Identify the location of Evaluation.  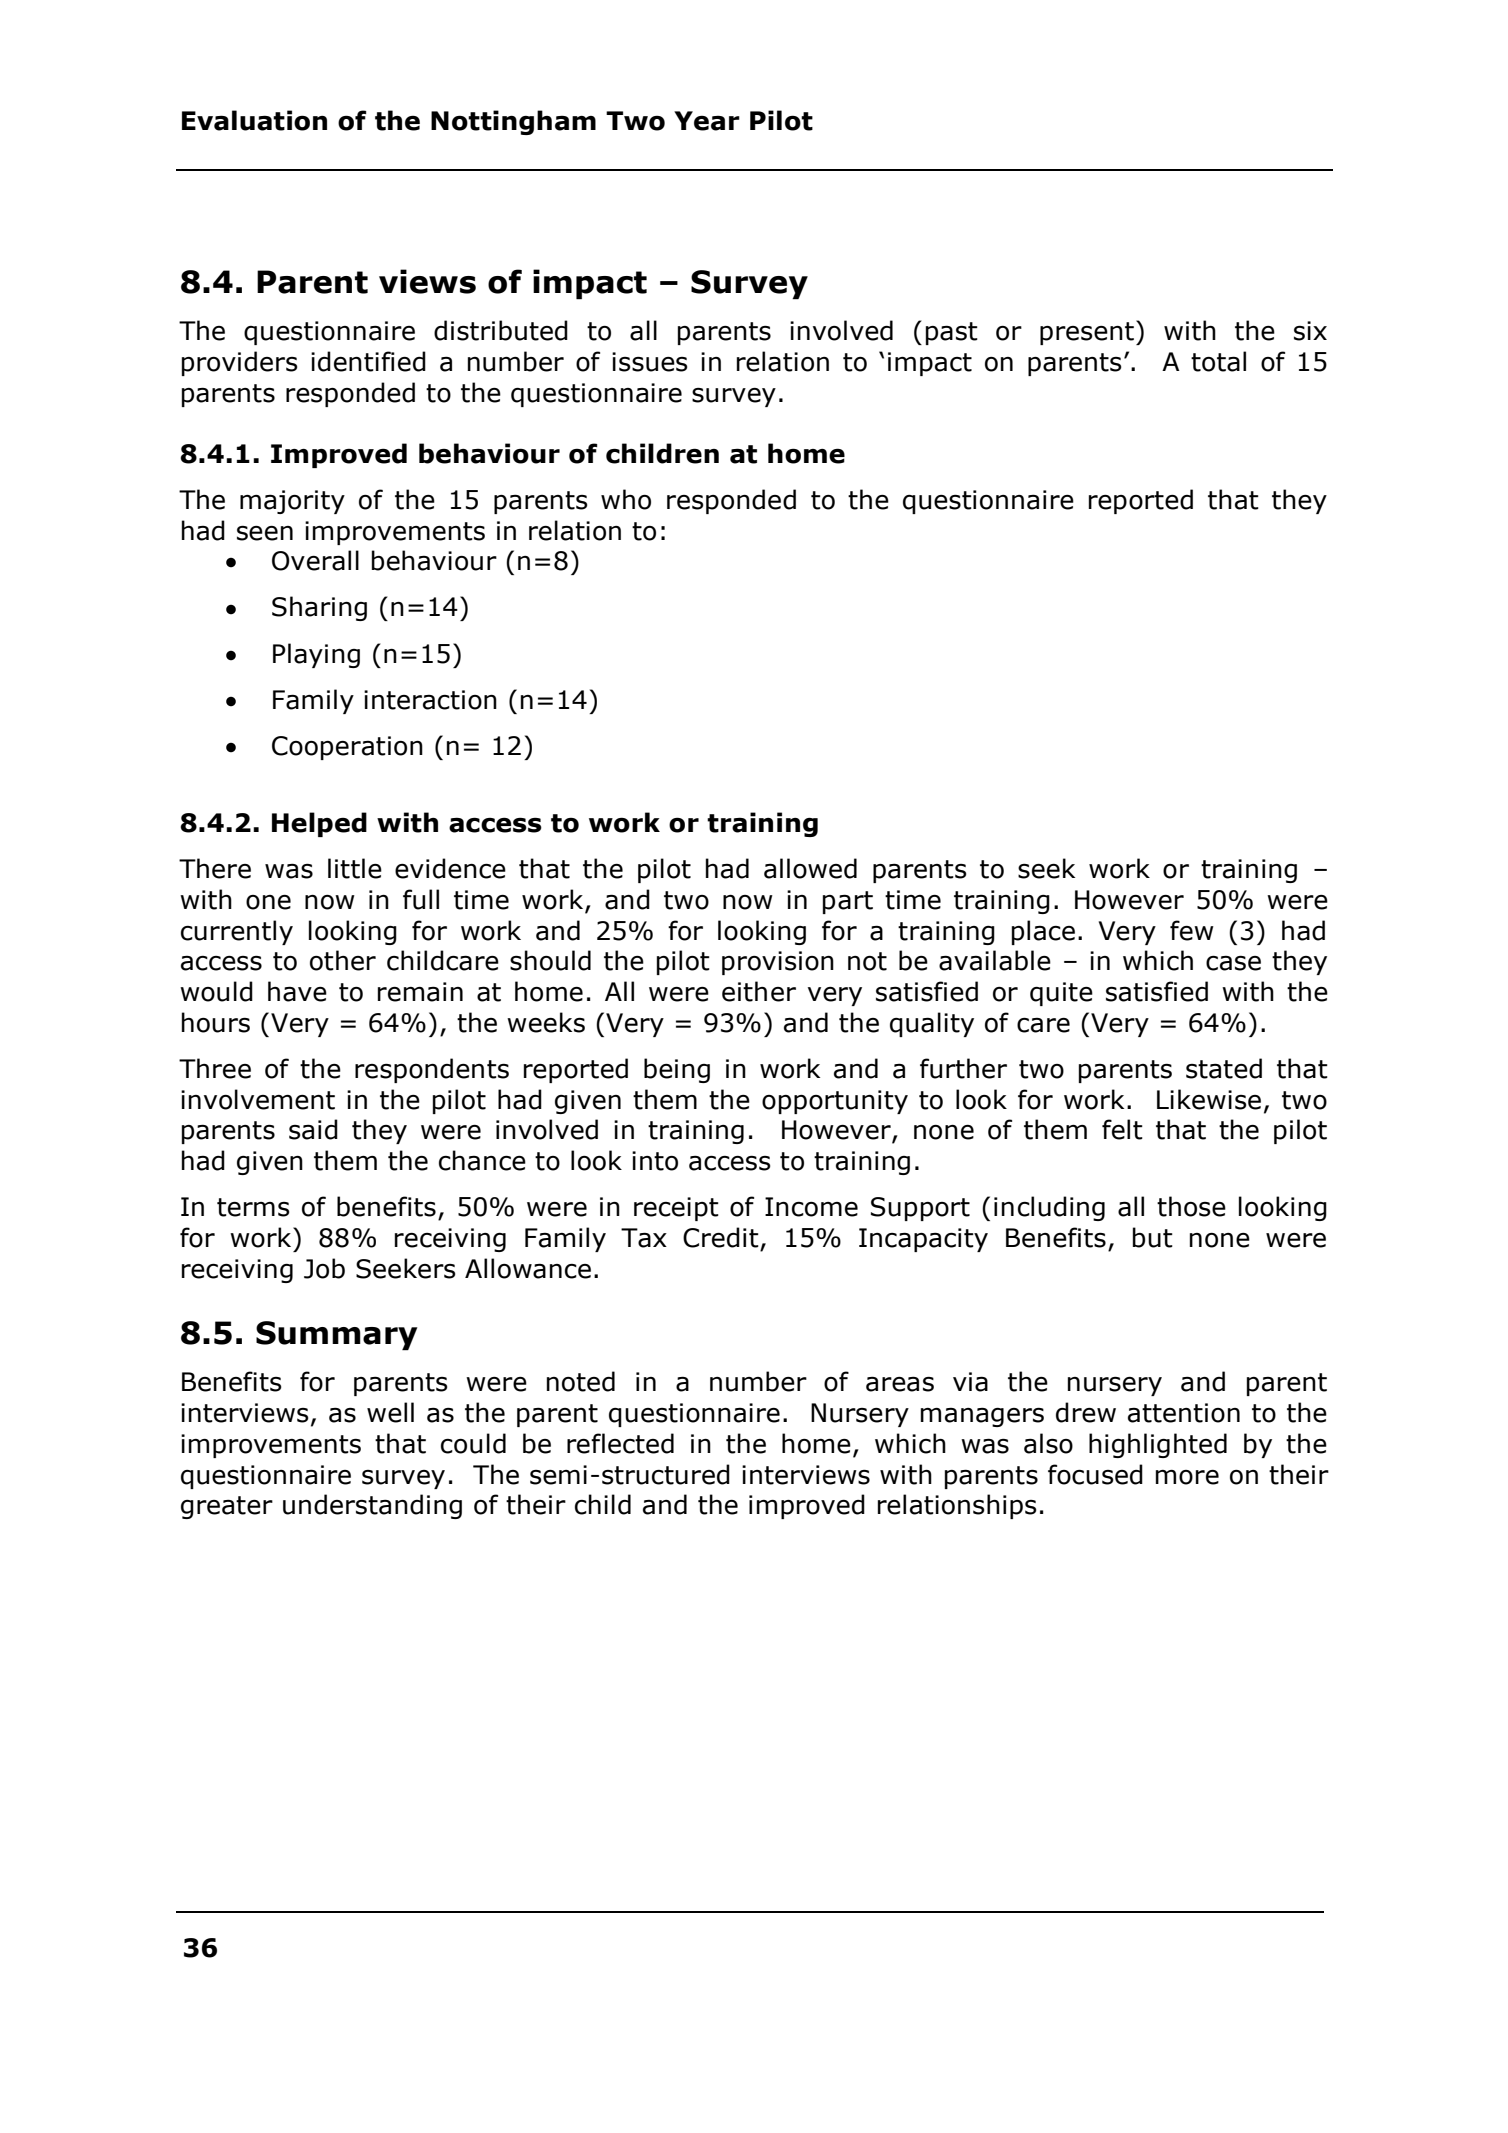
(254, 120).
